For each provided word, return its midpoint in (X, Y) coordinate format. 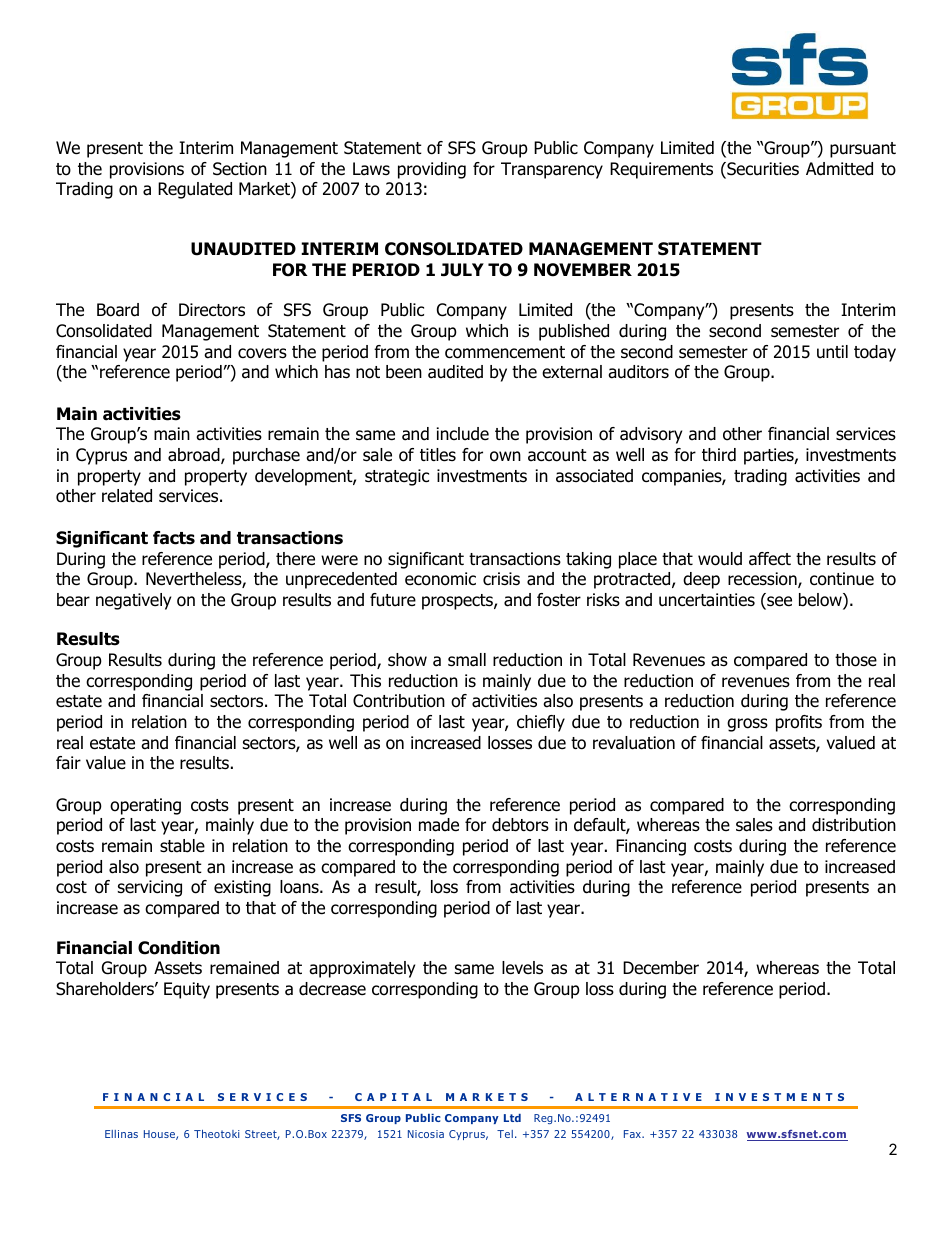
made (439, 825)
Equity (187, 990)
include (463, 434)
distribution (854, 825)
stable (182, 846)
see (778, 602)
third (719, 455)
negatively (133, 601)
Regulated (195, 190)
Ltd (512, 1118)
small (467, 660)
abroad (195, 456)
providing (432, 170)
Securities (762, 170)
